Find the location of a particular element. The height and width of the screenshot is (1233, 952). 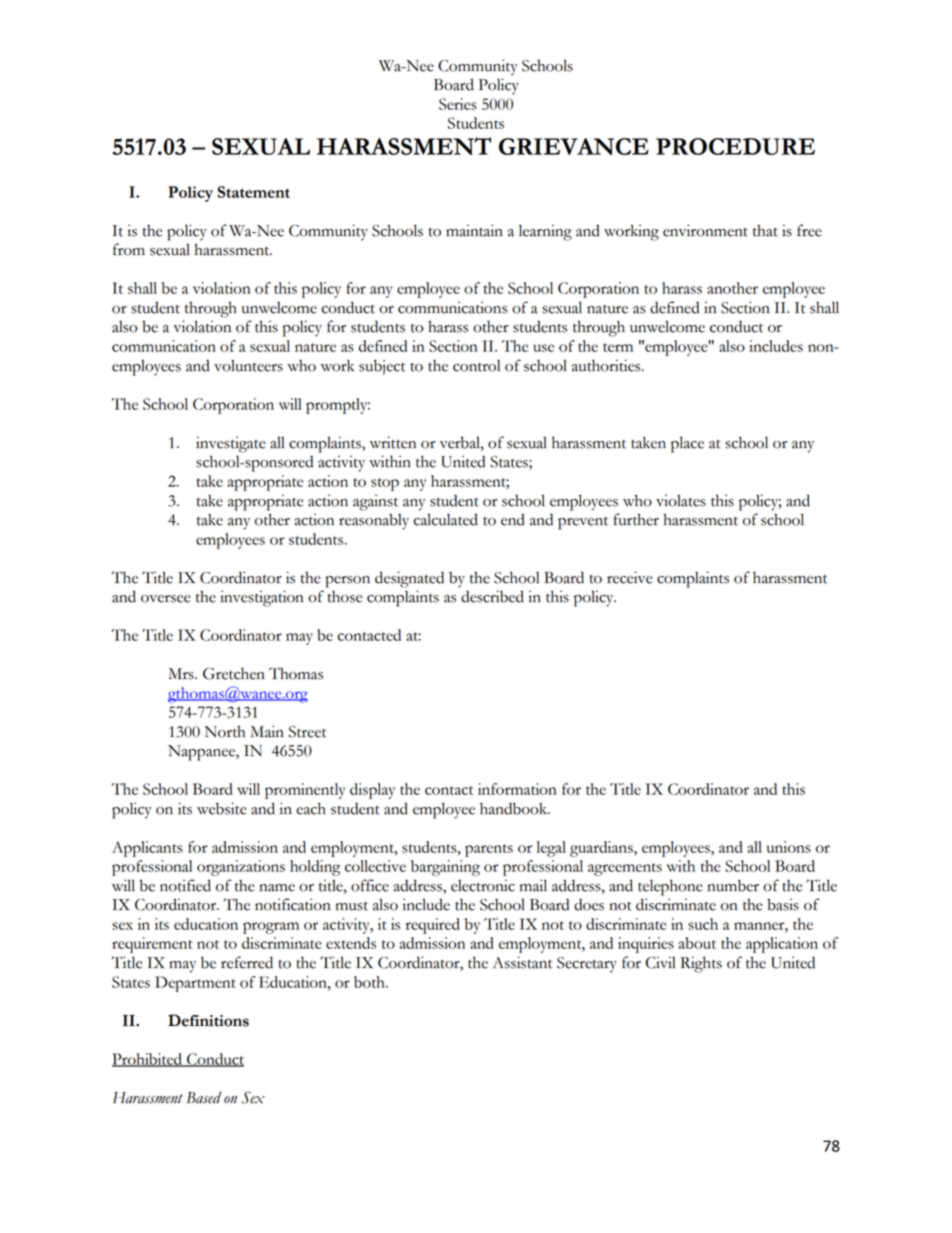

number is located at coordinates (733, 885).
